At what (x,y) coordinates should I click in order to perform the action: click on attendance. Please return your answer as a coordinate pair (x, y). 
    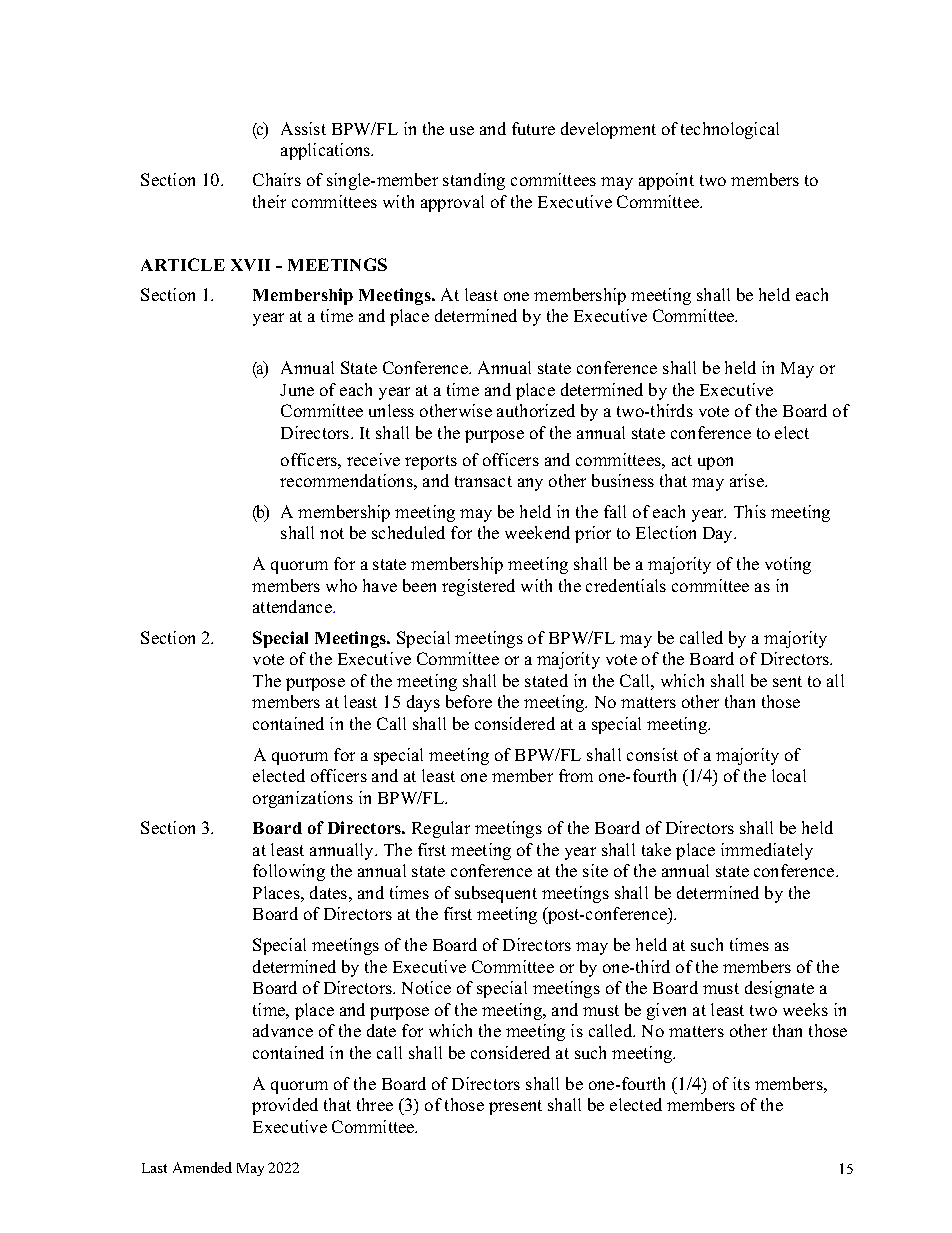
    Looking at the image, I should click on (293, 606).
